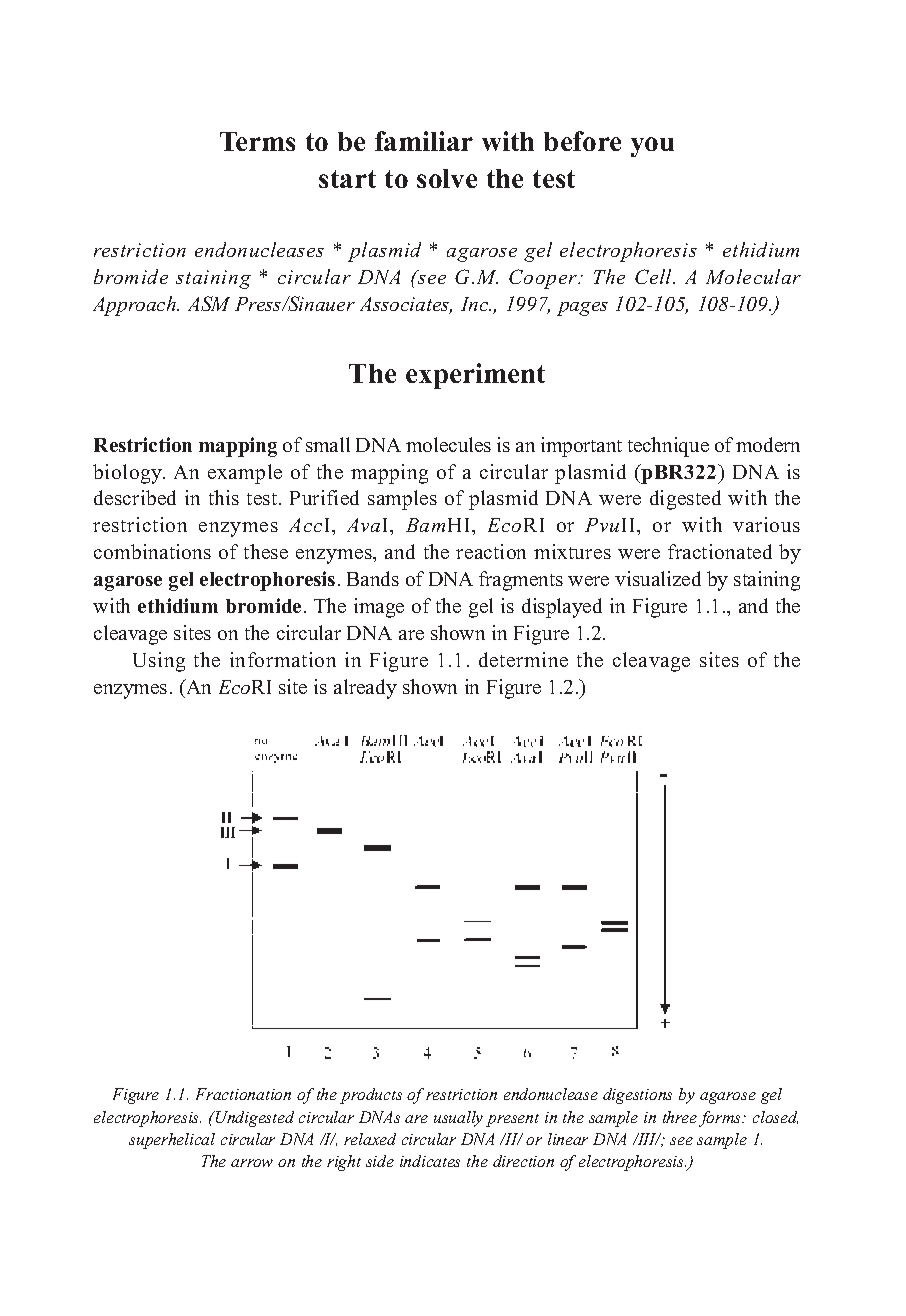 Image resolution: width=906 pixels, height=1316 pixels. I want to click on solve, so click(447, 178).
